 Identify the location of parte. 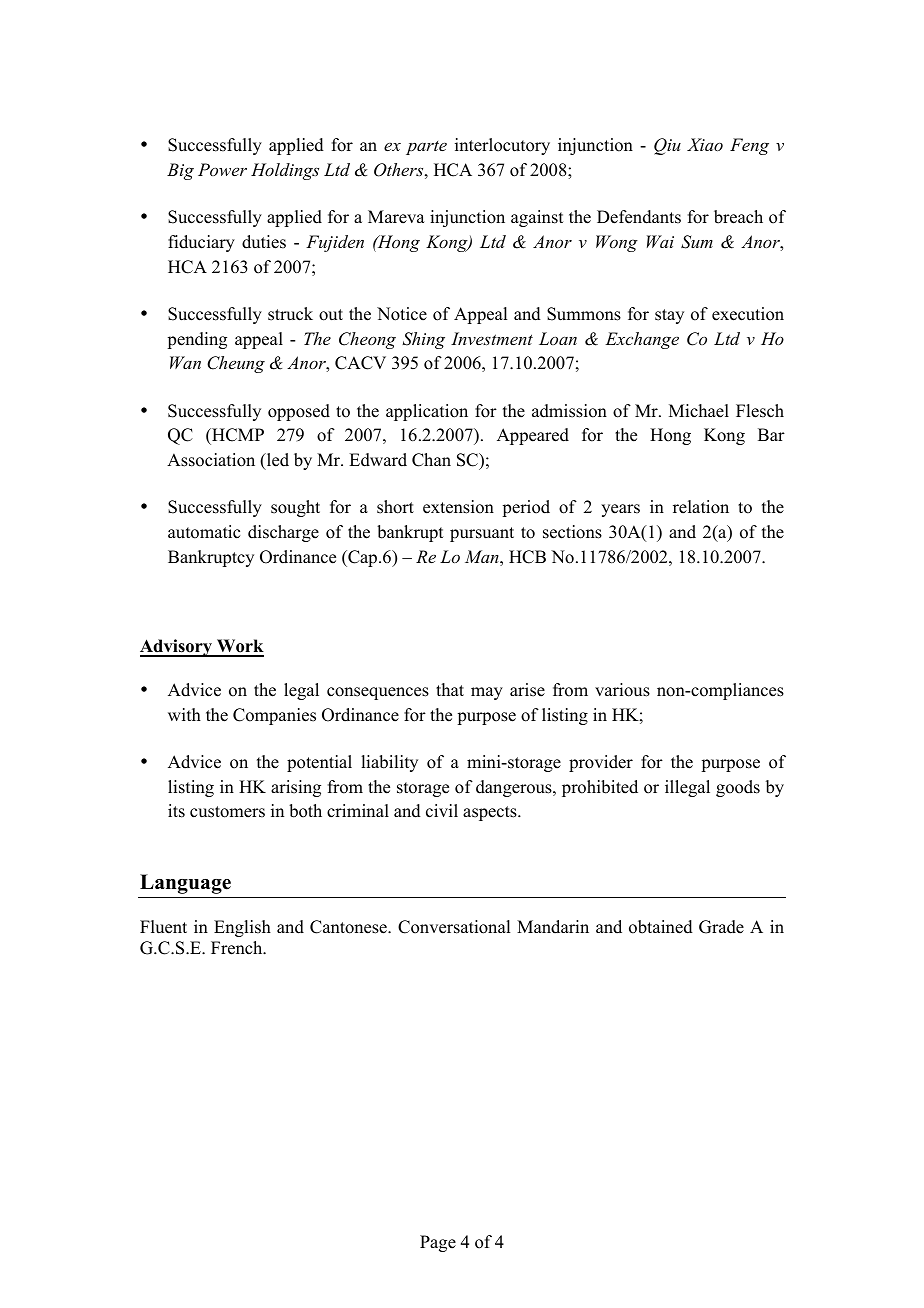
(426, 148).
